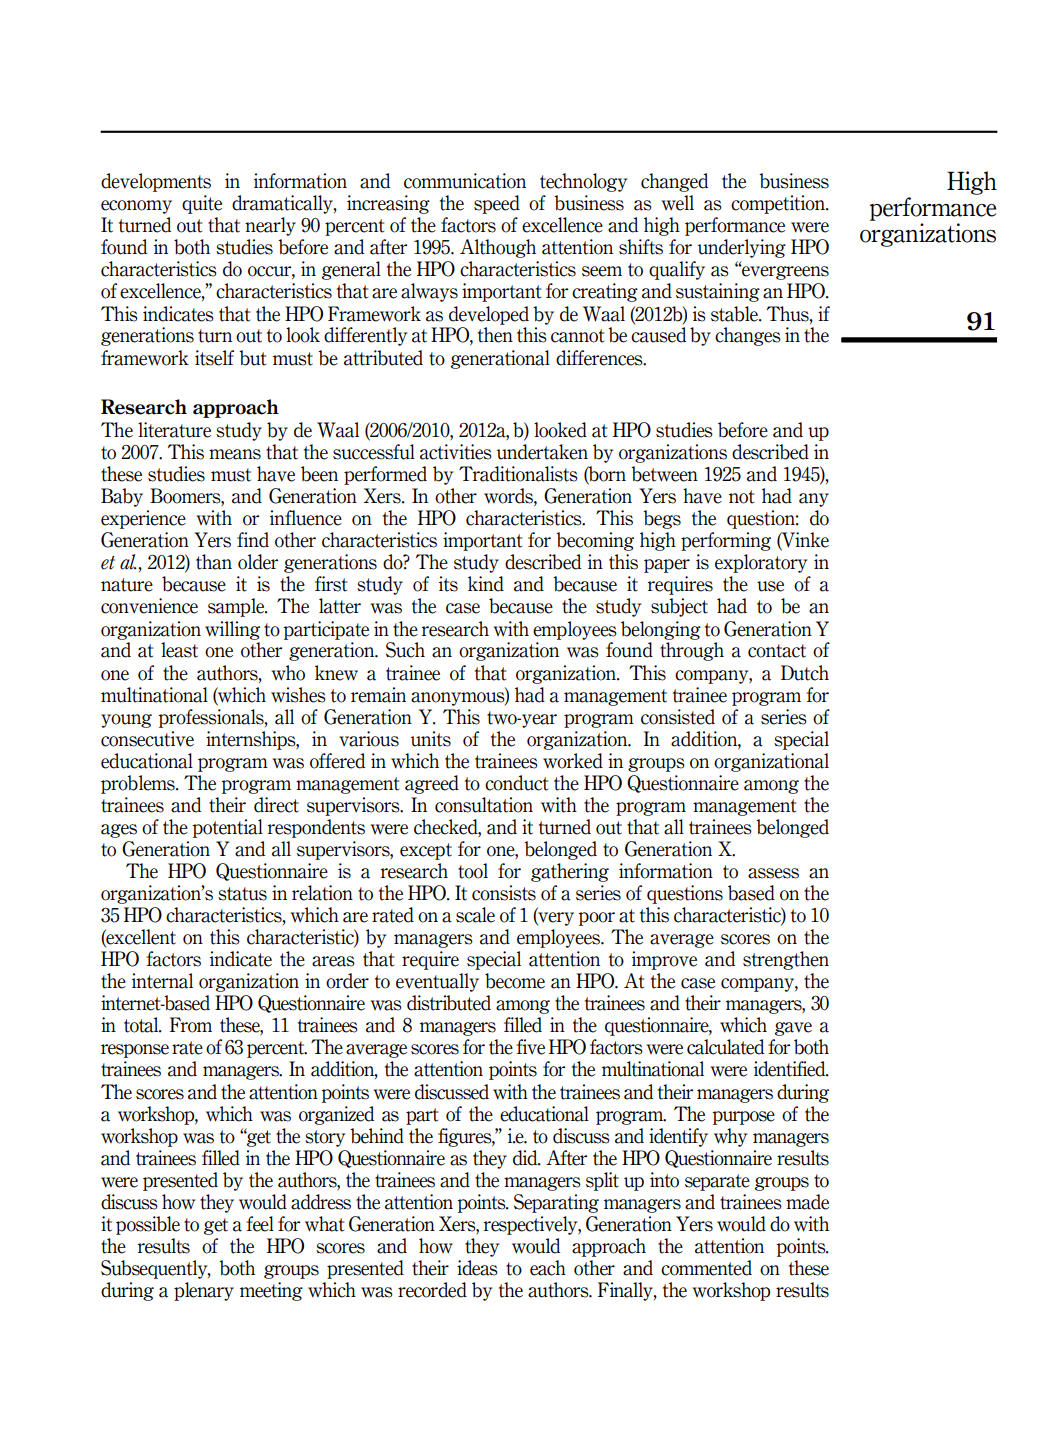 The width and height of the page is (1039, 1434). What do you see at coordinates (773, 873) in the page?
I see `assess` at bounding box center [773, 873].
